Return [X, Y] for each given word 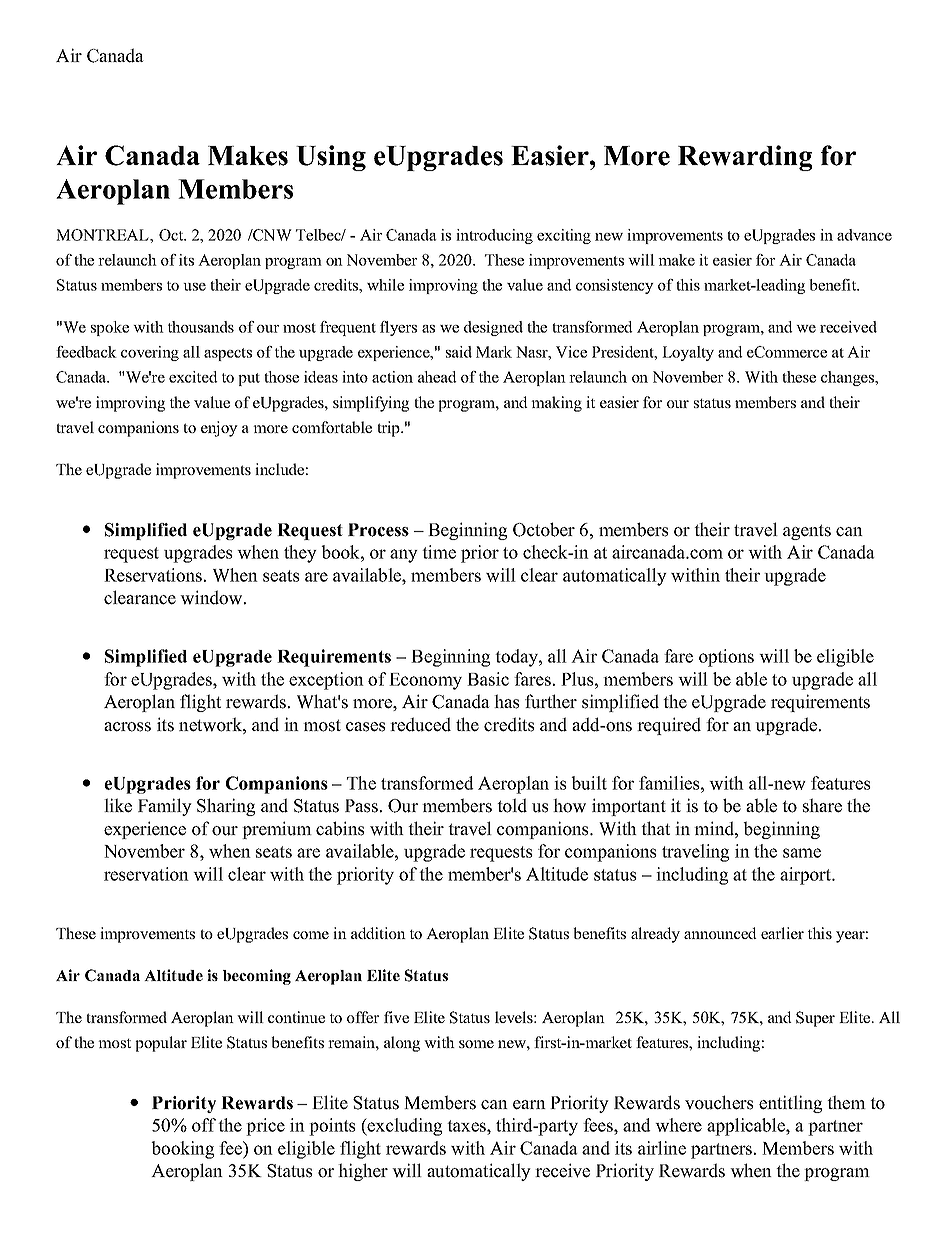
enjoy [219, 429]
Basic [488, 679]
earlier [782, 933]
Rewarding [745, 158]
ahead [437, 377]
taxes [467, 1126]
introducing [494, 236]
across [127, 727]
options [726, 658]
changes [848, 378]
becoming [257, 977]
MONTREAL [103, 235]
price [265, 1127]
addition [378, 933]
